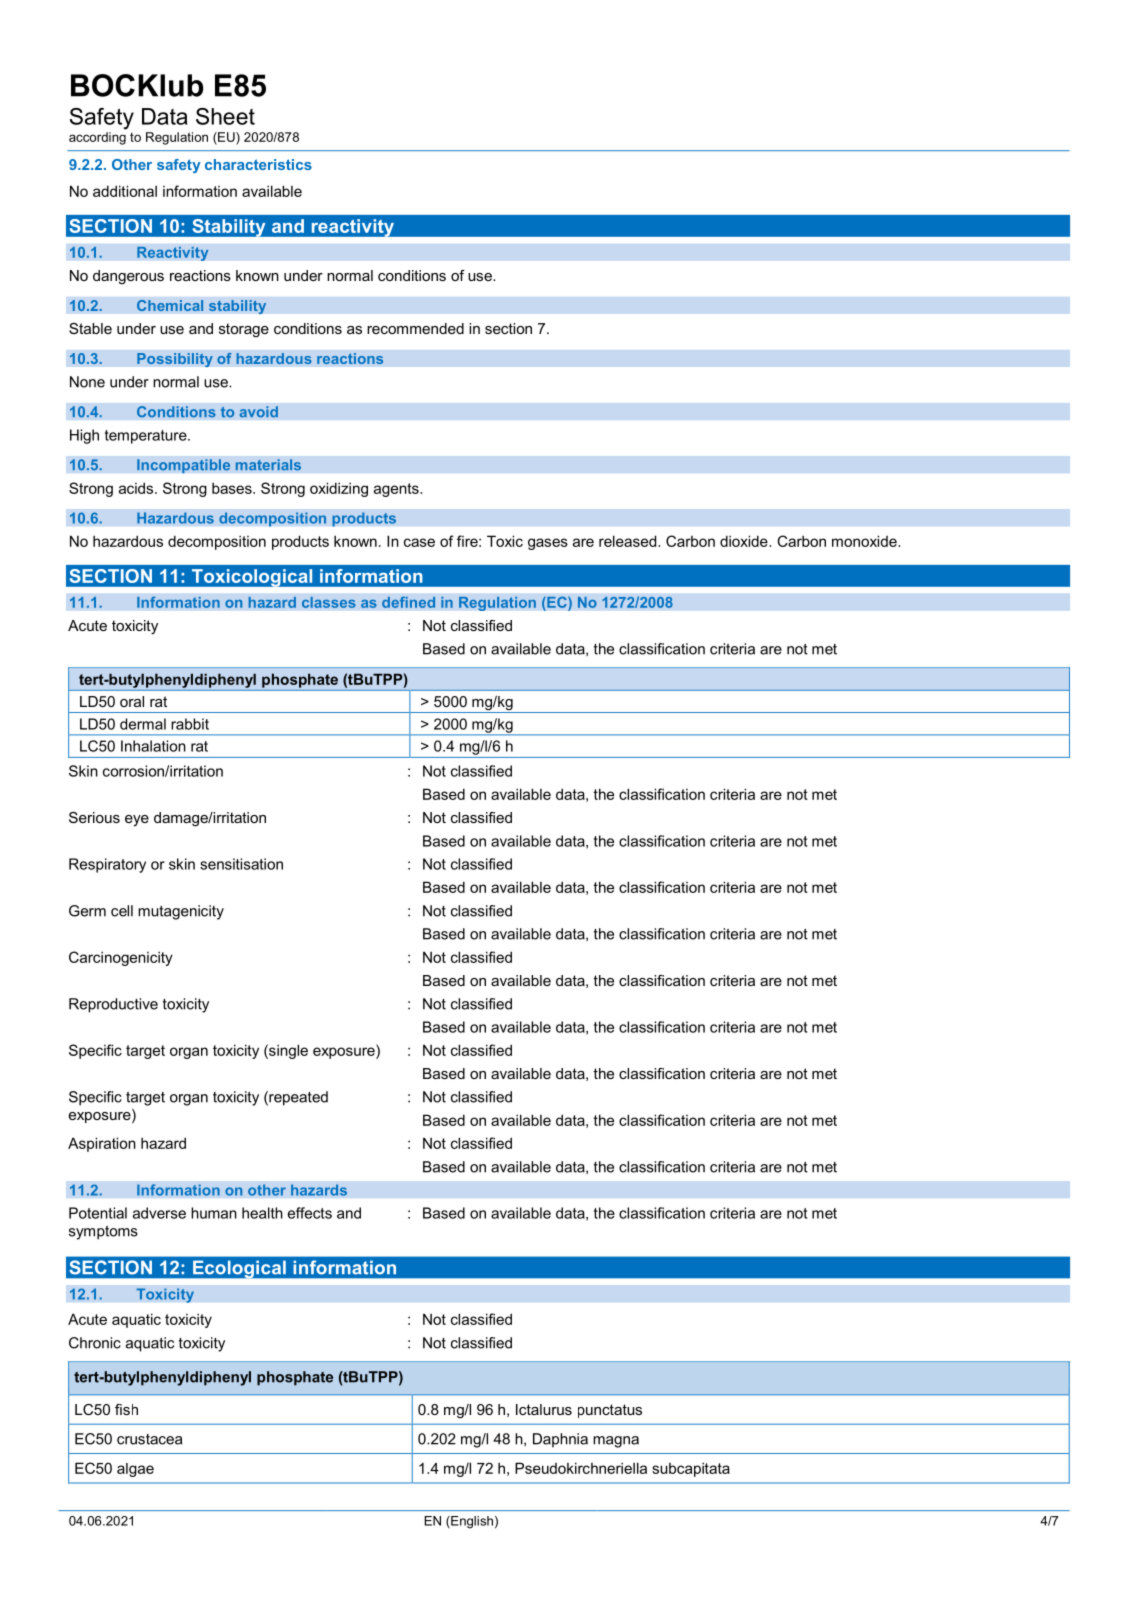 Image resolution: width=1136 pixels, height=1606 pixels. I want to click on fish, so click(126, 1409).
